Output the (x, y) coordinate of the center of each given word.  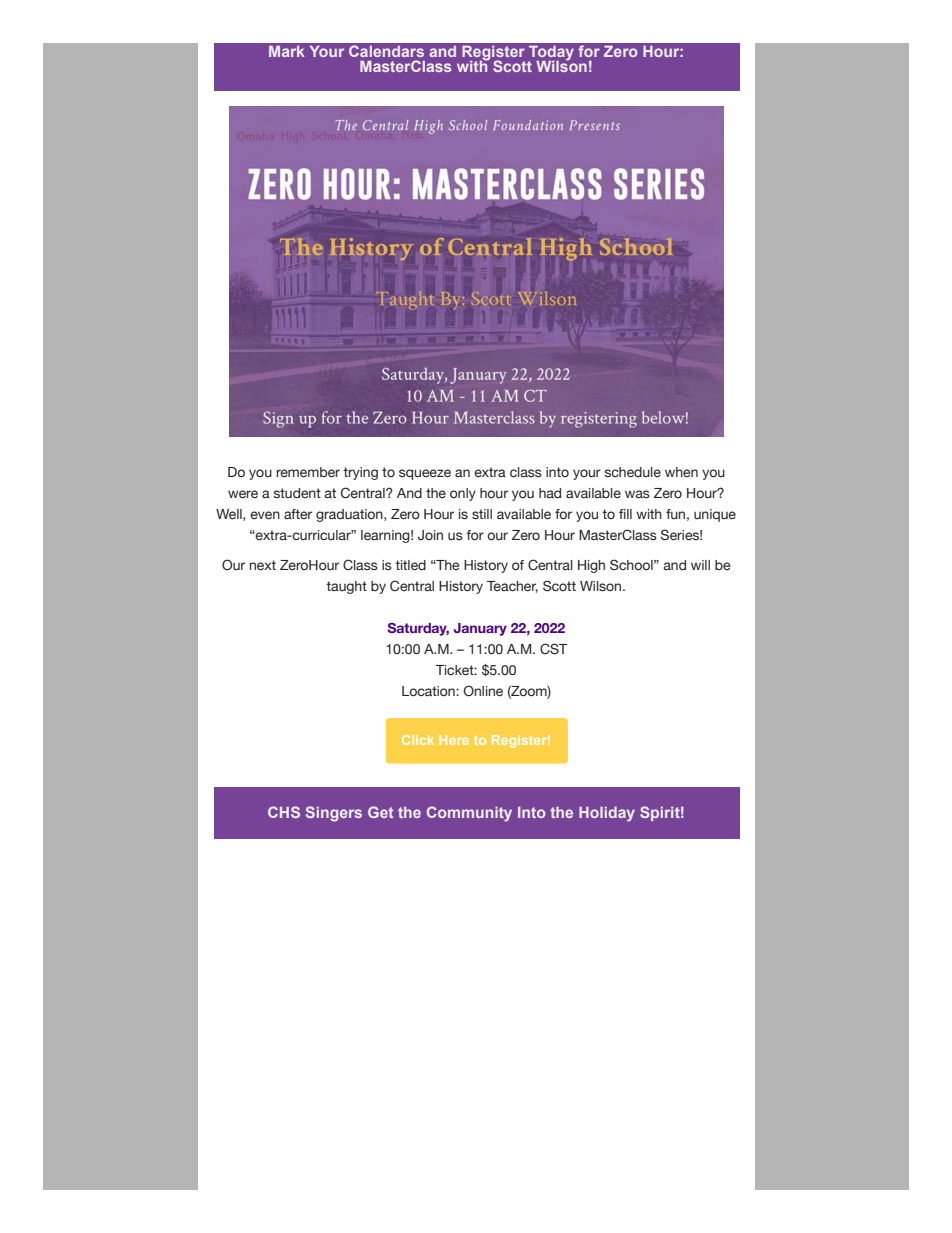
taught (346, 587)
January (480, 629)
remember (308, 472)
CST (553, 648)
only (463, 494)
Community (469, 814)
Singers (334, 814)
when (681, 472)
